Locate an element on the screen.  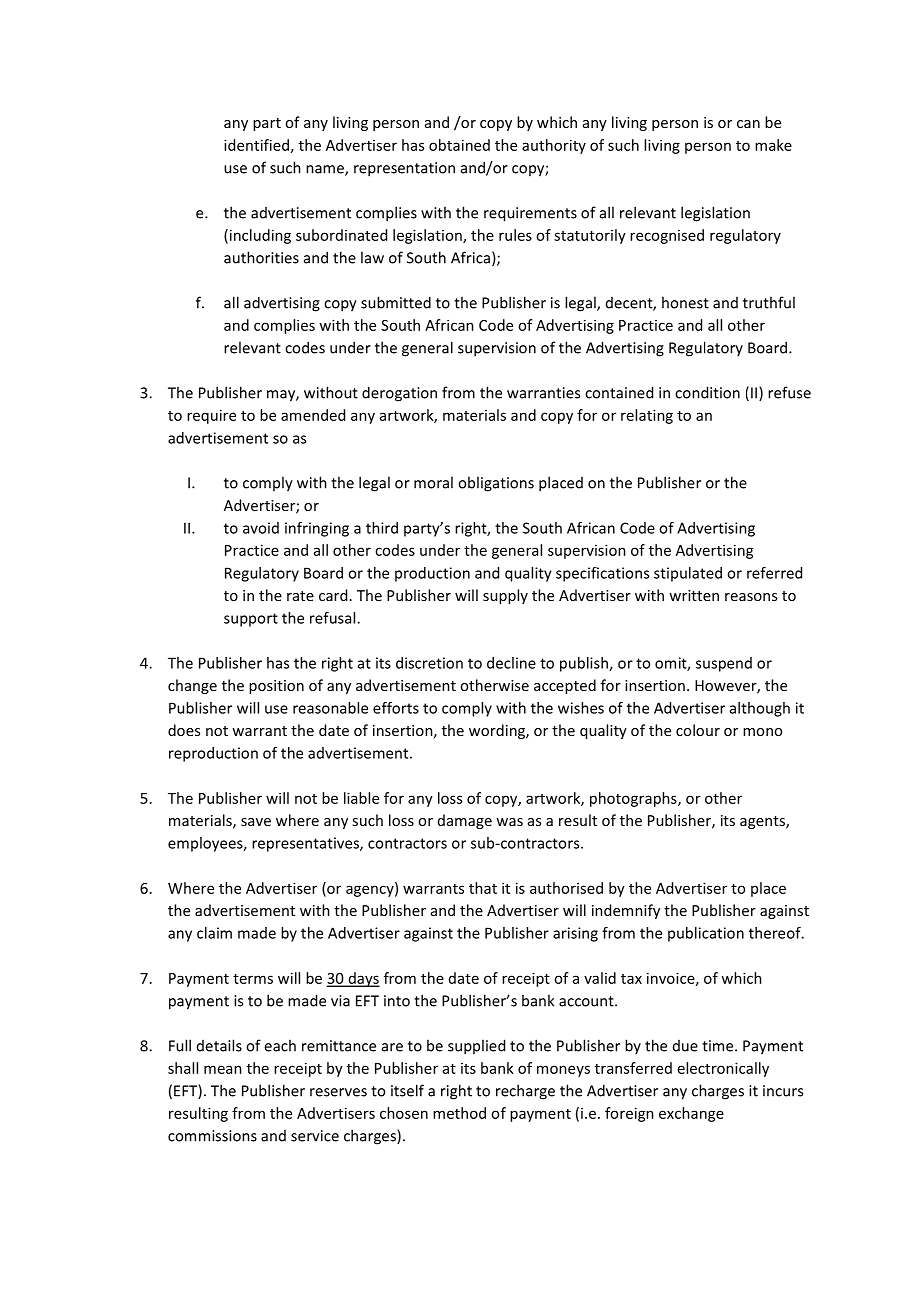
method is located at coordinates (459, 1113).
